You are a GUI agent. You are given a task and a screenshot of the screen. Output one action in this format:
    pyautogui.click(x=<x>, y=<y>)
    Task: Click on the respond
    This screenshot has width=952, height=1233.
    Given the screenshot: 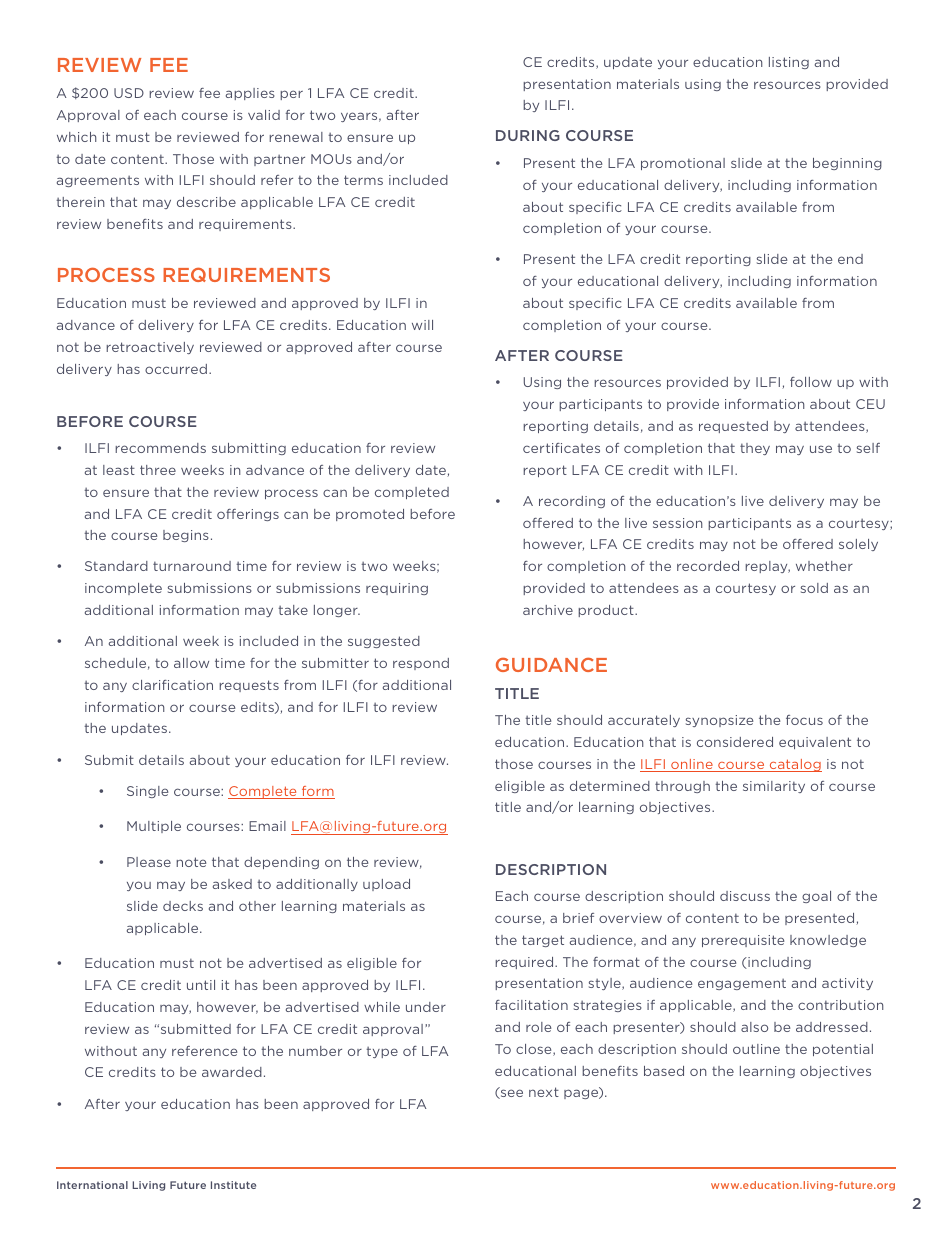 What is the action you would take?
    pyautogui.click(x=421, y=664)
